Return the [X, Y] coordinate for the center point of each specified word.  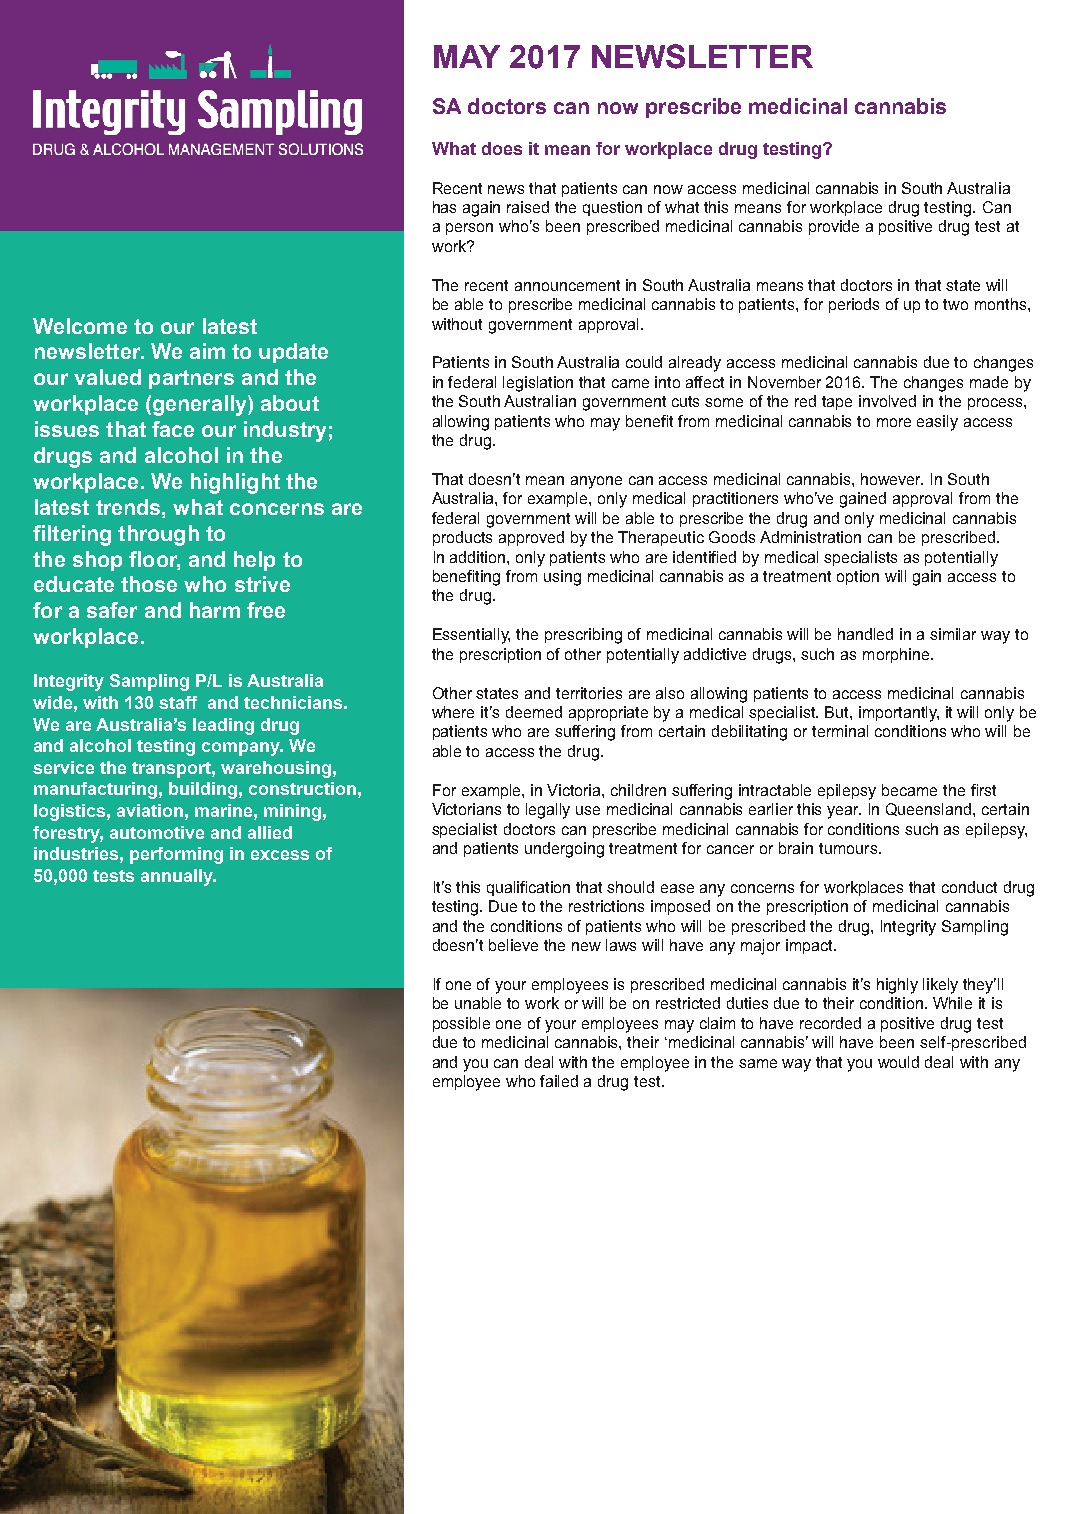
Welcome [80, 326]
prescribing [583, 636]
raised [528, 207]
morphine [897, 655]
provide [834, 227]
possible [461, 1024]
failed [559, 1081]
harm [215, 610]
